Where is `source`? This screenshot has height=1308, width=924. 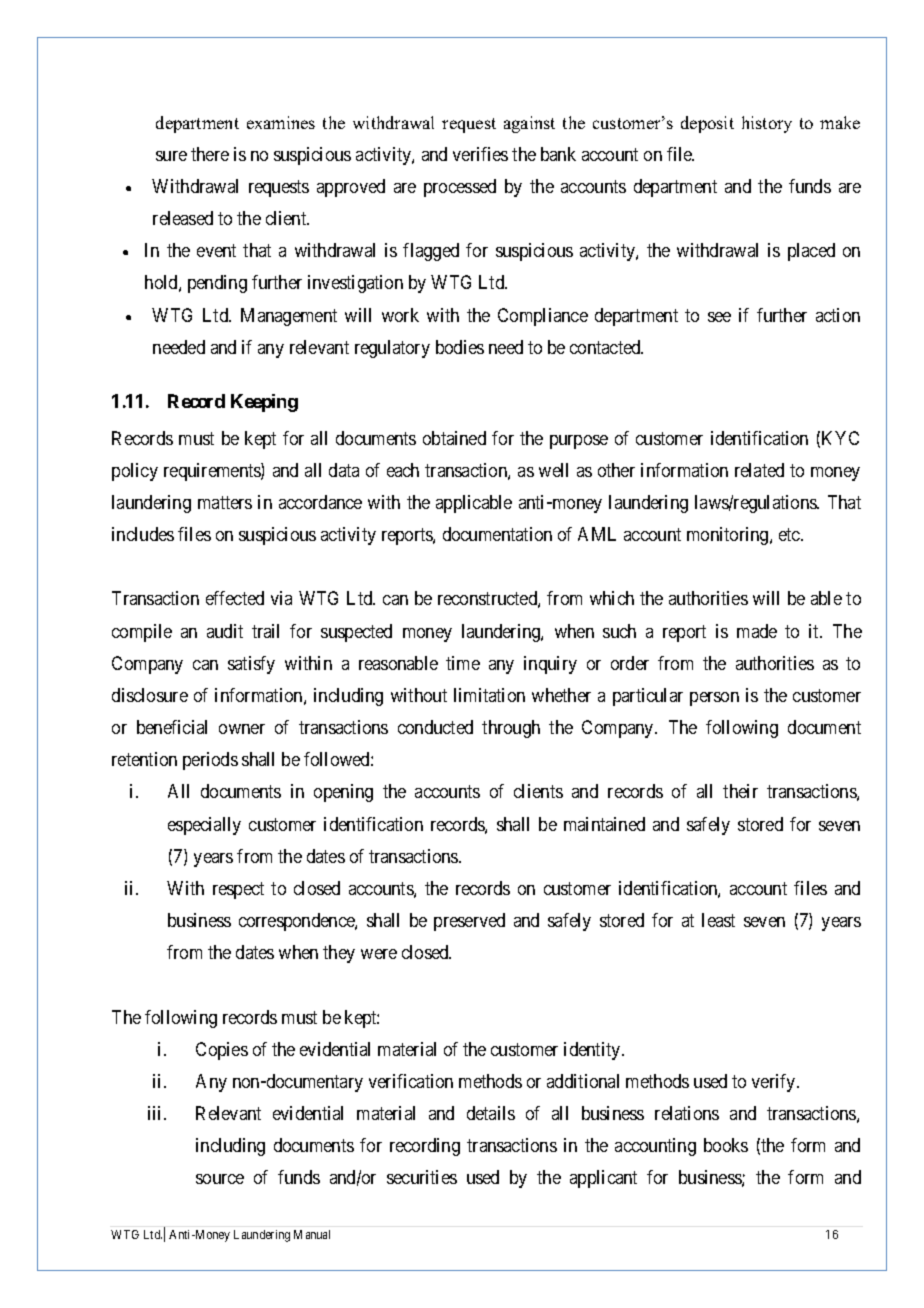 source is located at coordinates (220, 1179).
